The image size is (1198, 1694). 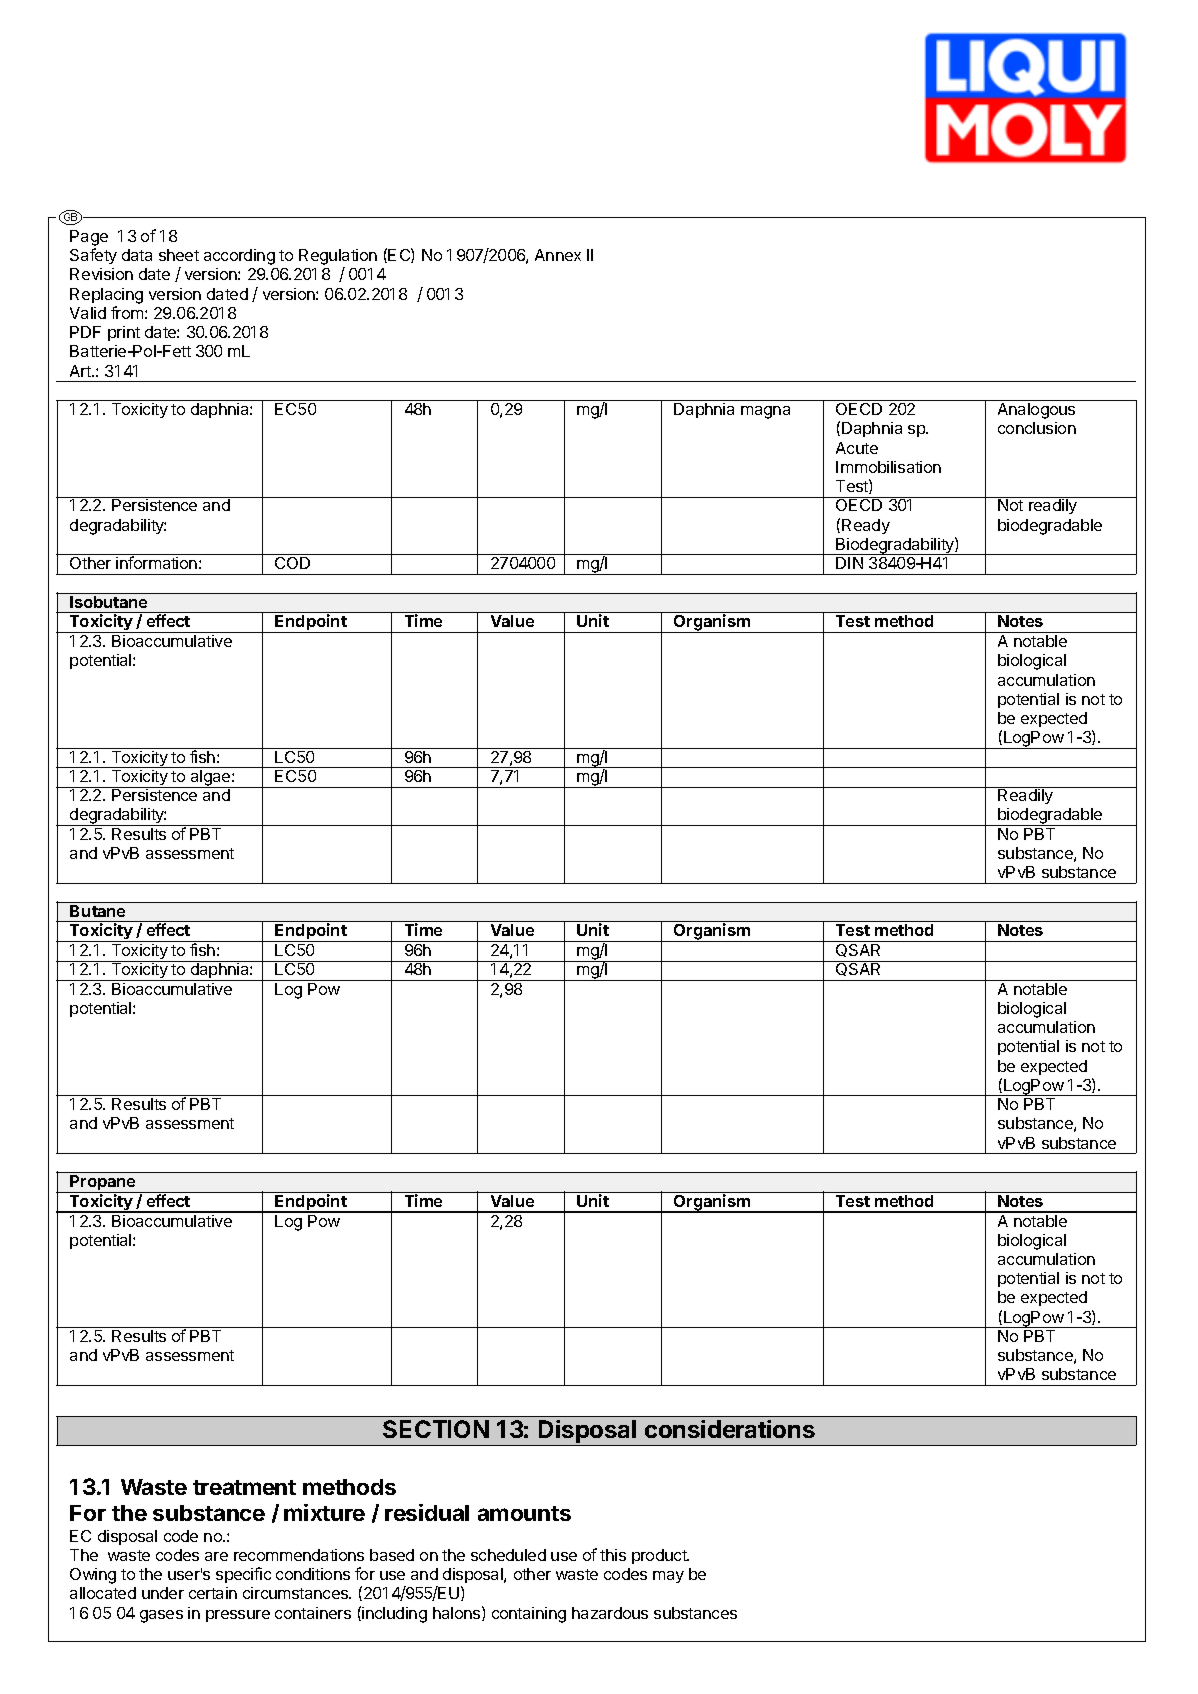 What do you see at coordinates (765, 412) in the image?
I see `magna` at bounding box center [765, 412].
